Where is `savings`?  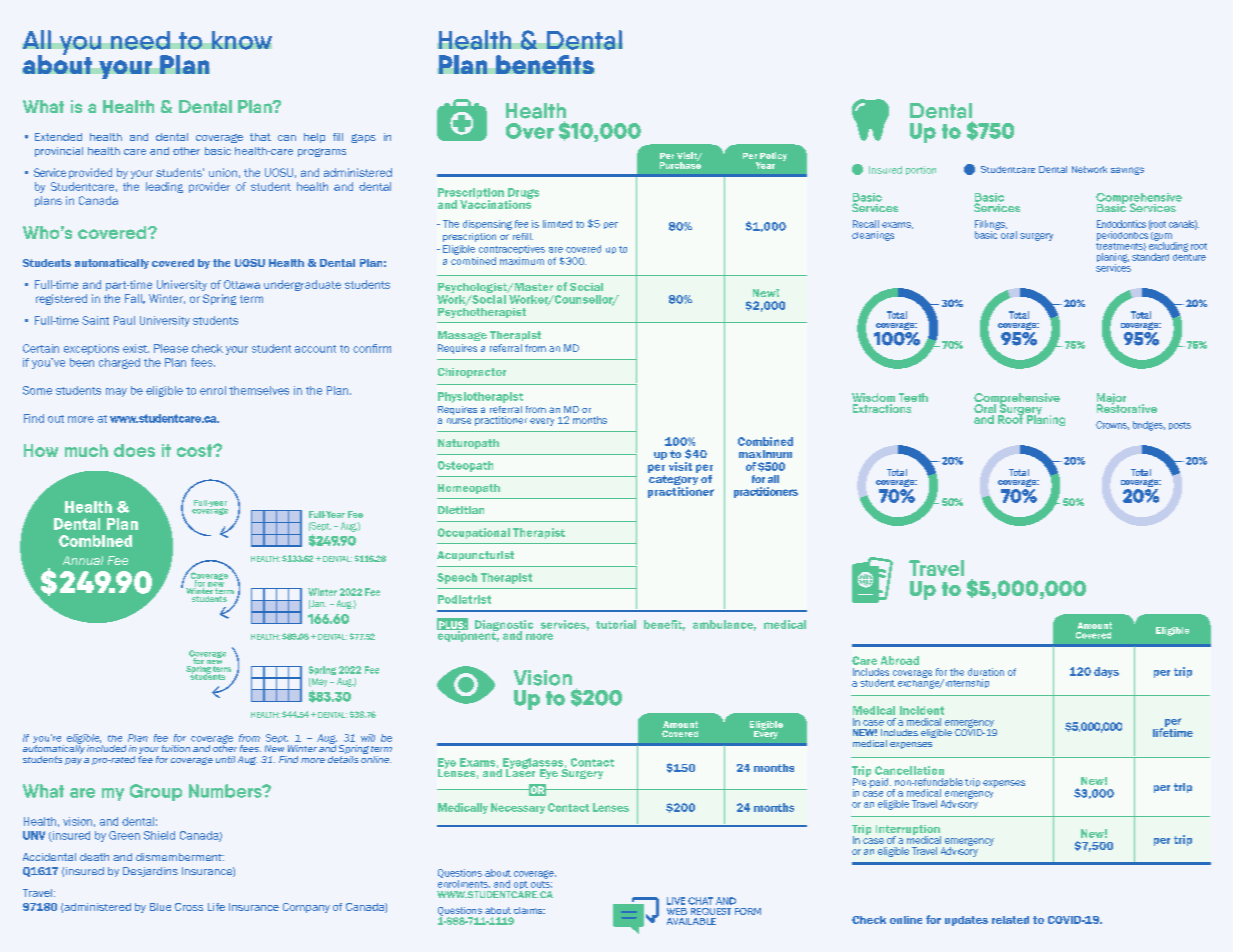
savings is located at coordinates (1127, 171).
